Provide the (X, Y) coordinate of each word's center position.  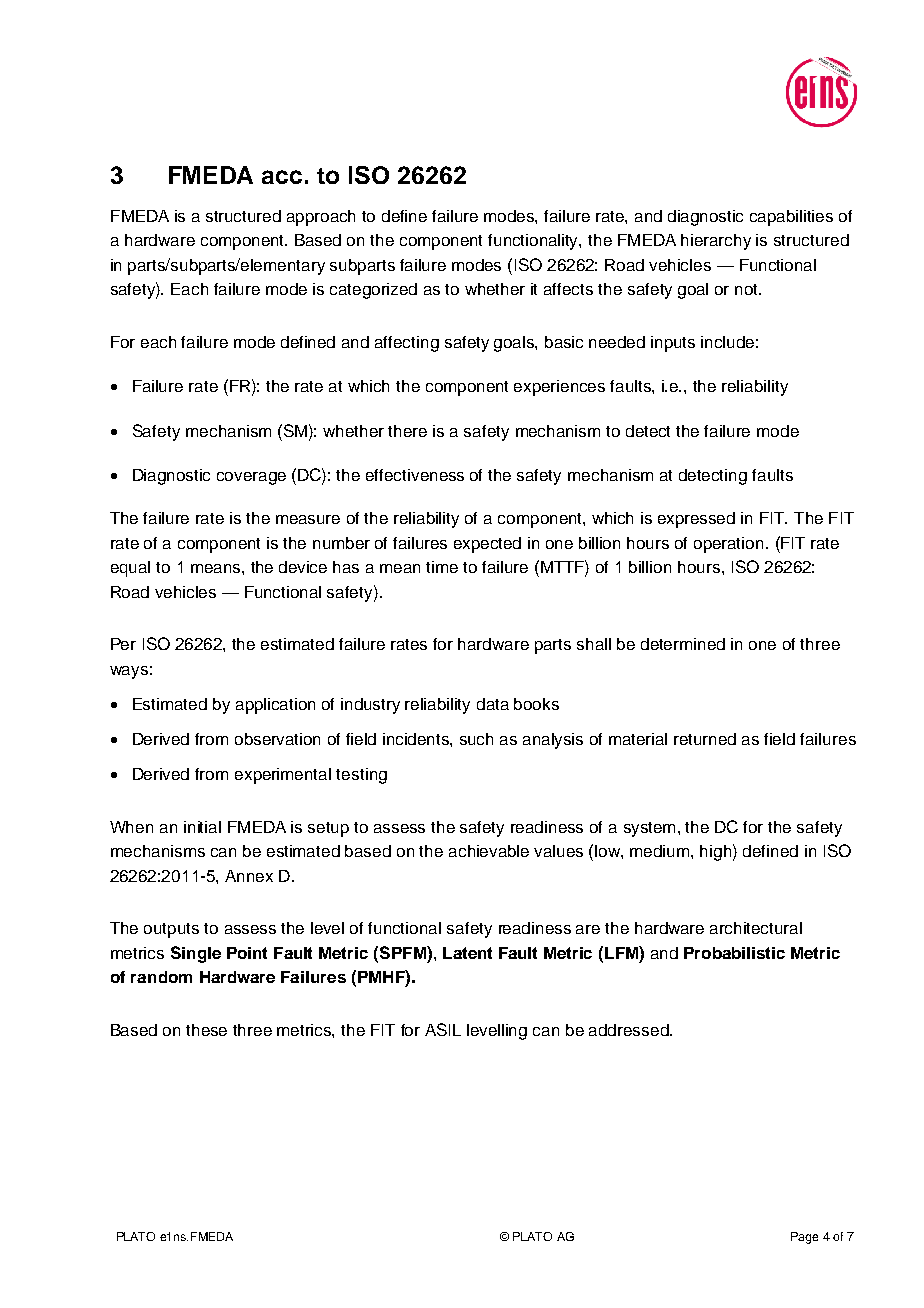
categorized (373, 291)
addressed (630, 1030)
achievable (489, 851)
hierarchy (716, 242)
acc (282, 177)
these (206, 1030)
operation (728, 545)
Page (804, 1238)
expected (487, 545)
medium (661, 851)
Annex (249, 876)
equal (130, 569)
